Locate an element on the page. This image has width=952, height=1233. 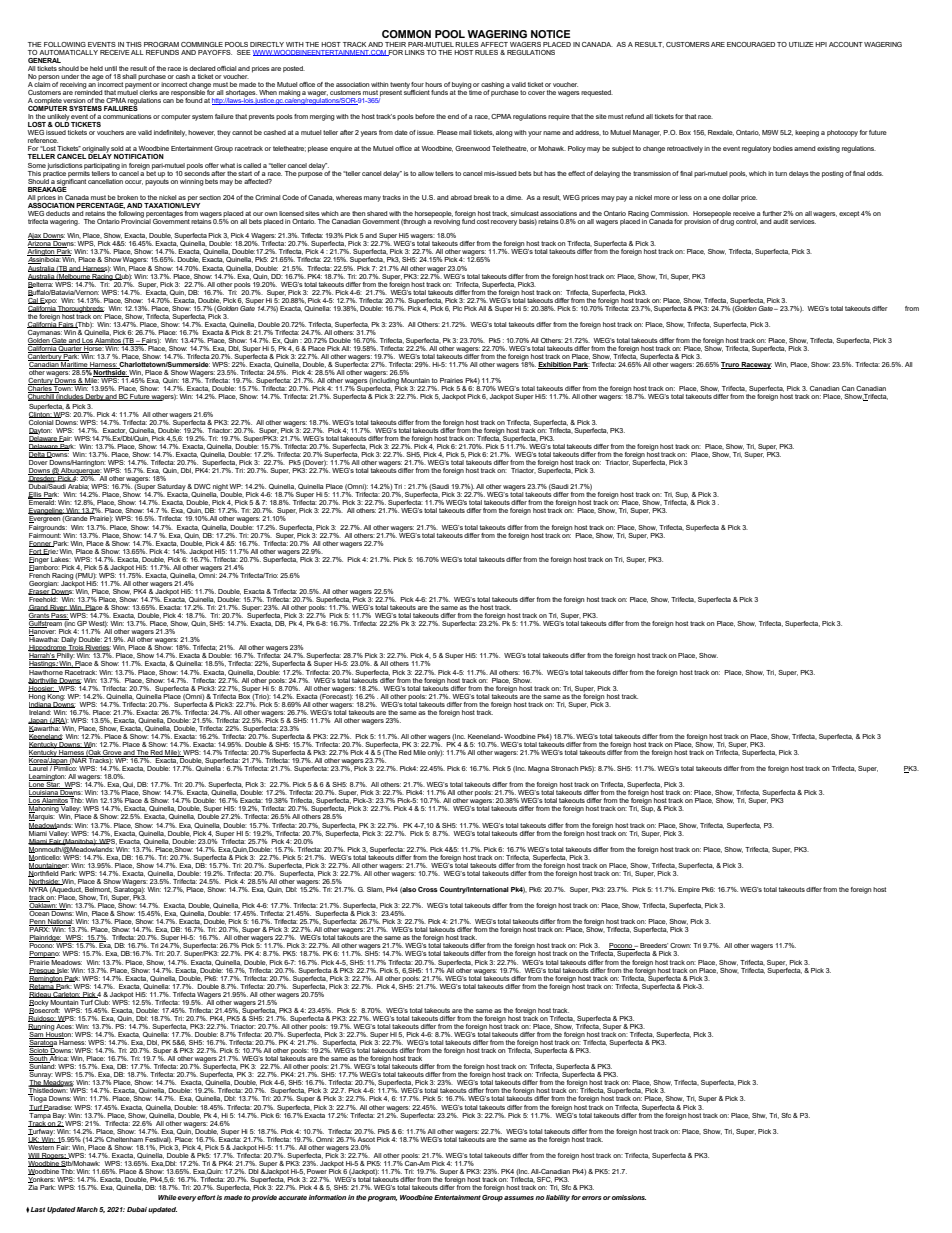
sufficient is located at coordinates (417, 91).
